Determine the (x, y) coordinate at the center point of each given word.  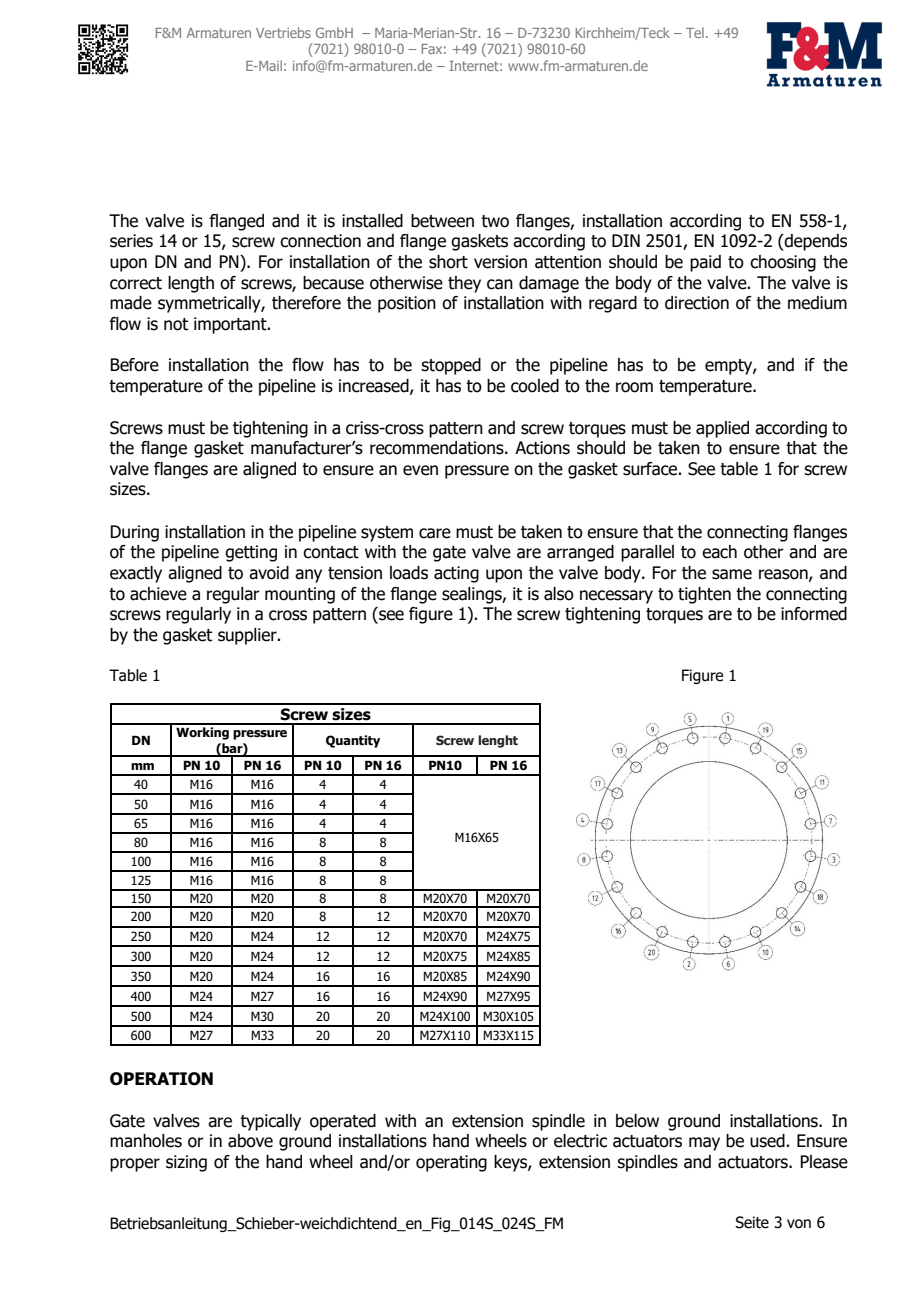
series (131, 241)
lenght (498, 741)
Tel (695, 32)
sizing (186, 1163)
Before (134, 365)
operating (451, 1163)
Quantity (353, 741)
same (732, 574)
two (495, 221)
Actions (542, 448)
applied (722, 429)
